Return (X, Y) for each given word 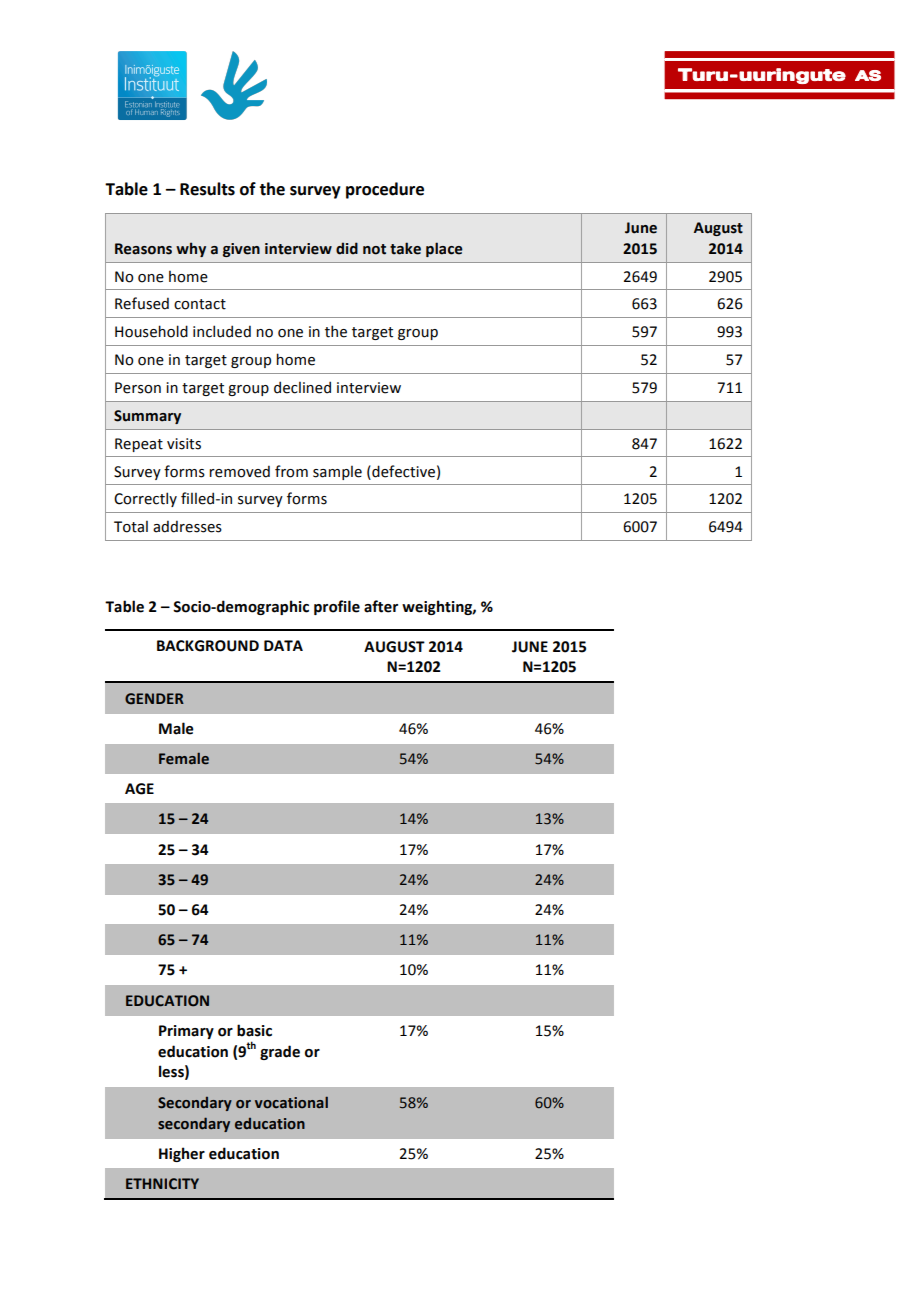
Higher (182, 1154)
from (291, 471)
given (241, 250)
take (405, 248)
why (191, 249)
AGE (139, 789)
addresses (187, 526)
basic (254, 1030)
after (381, 606)
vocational (291, 1102)
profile (337, 607)
